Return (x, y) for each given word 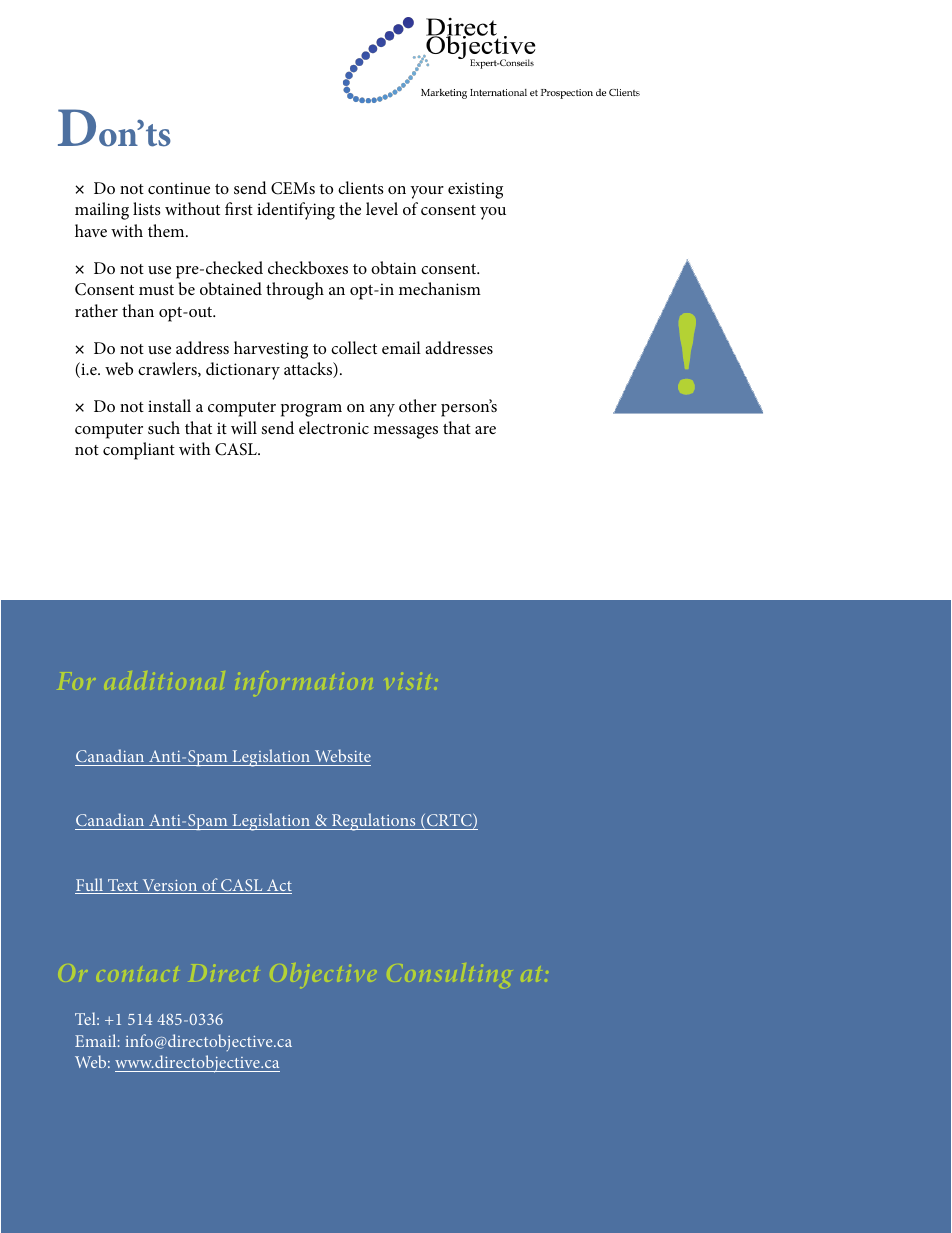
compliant (139, 451)
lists (147, 208)
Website (343, 755)
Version (170, 886)
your (427, 192)
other (418, 405)
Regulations (374, 822)
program (311, 410)
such (164, 427)
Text (123, 886)
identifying (296, 211)
